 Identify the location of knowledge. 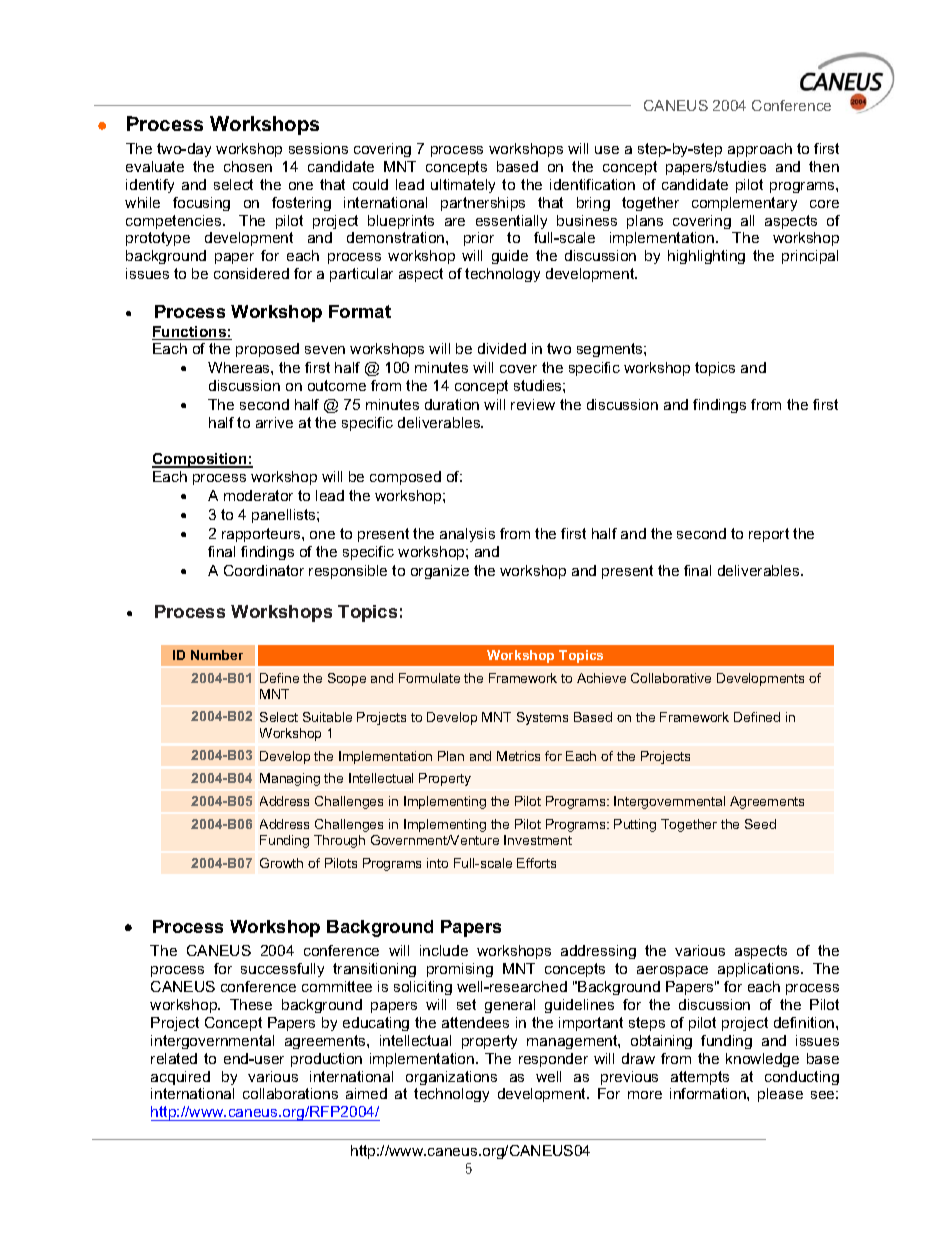
(762, 1060).
